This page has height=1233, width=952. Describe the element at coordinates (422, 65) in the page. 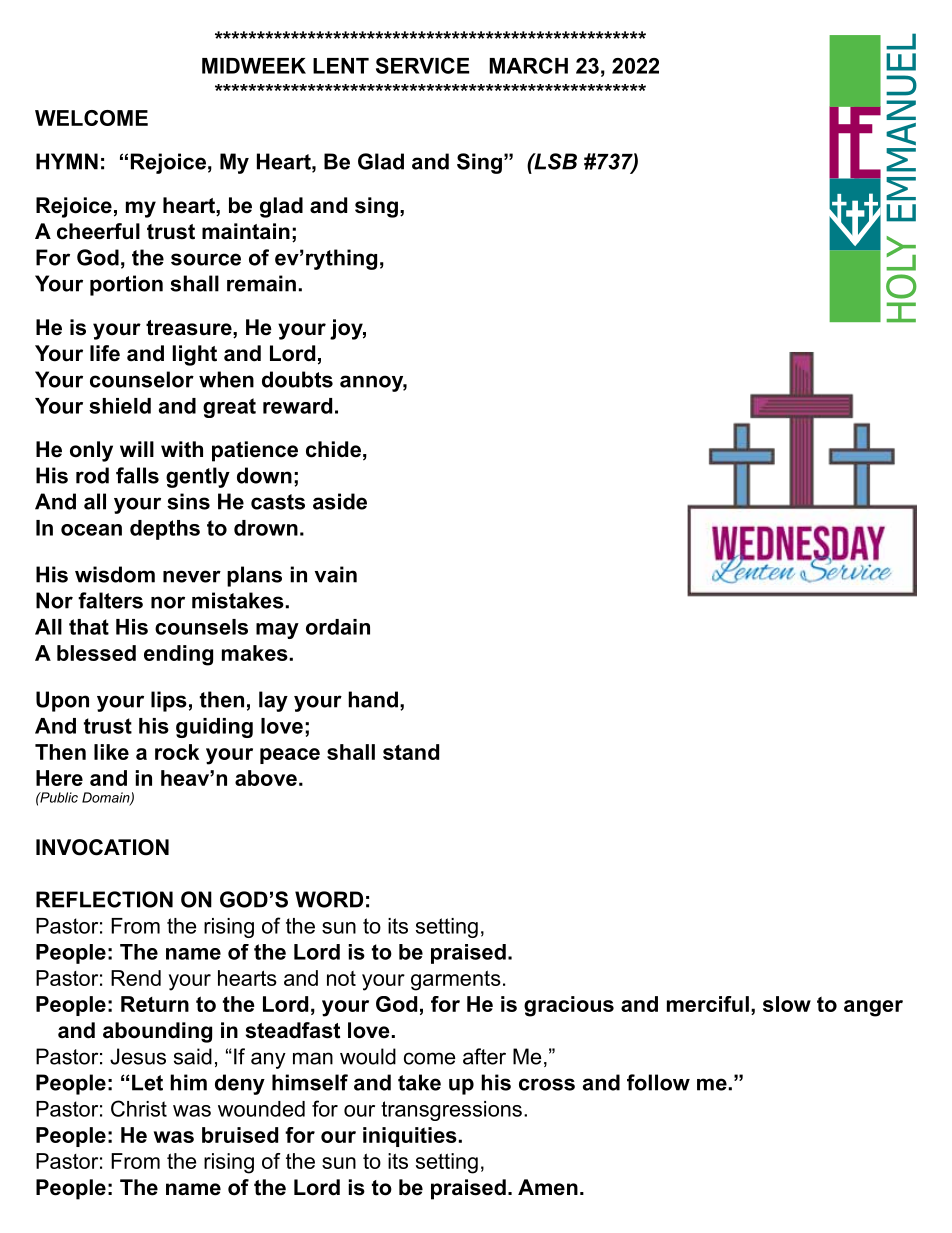

I see `SERVICE` at that location.
